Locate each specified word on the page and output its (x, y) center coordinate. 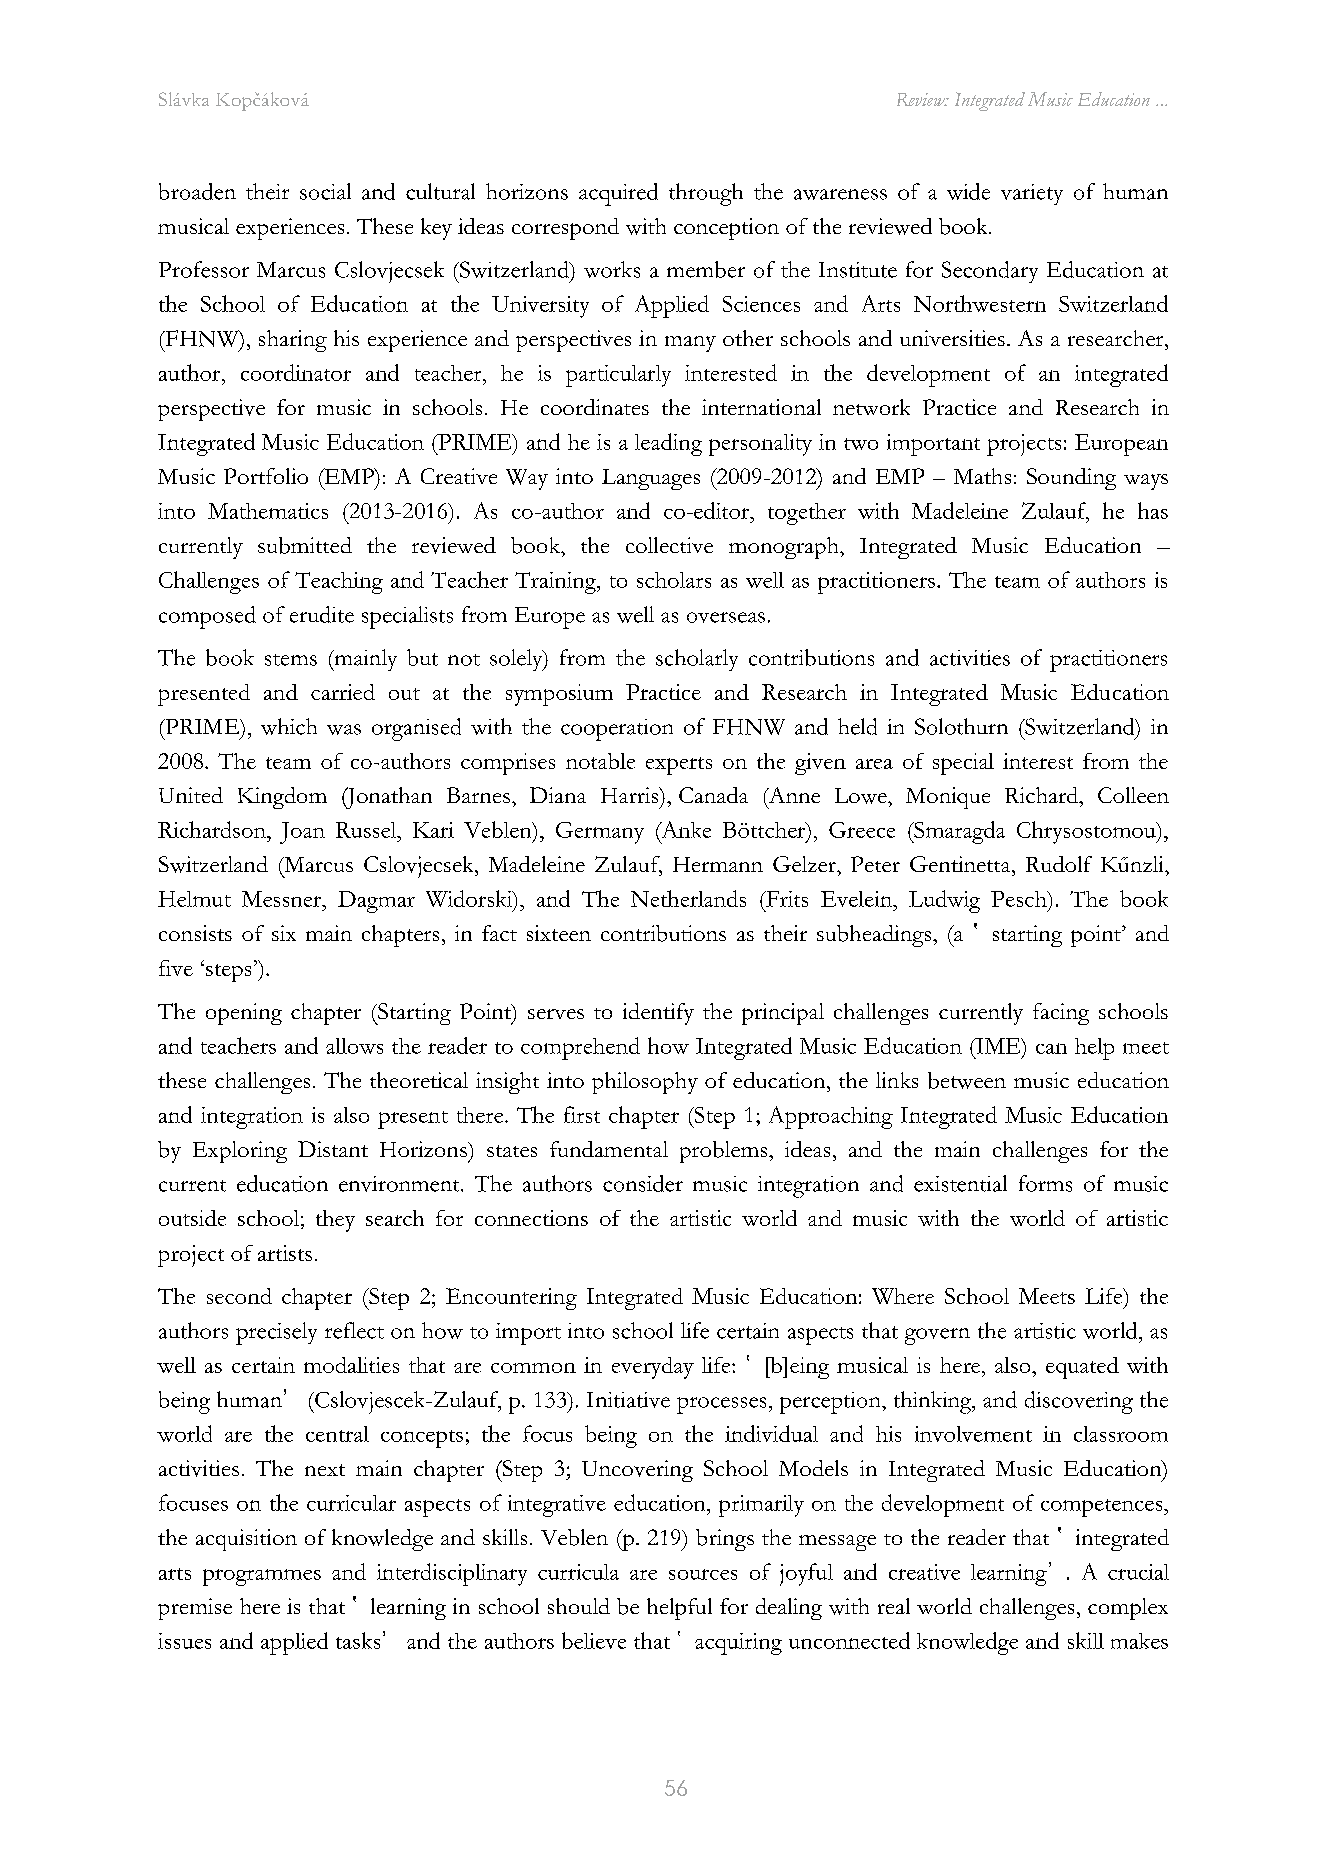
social (325, 191)
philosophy (645, 1083)
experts (679, 766)
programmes (262, 1577)
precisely (276, 1333)
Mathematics (268, 511)
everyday (653, 1368)
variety (1032, 194)
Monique (948, 798)
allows (354, 1046)
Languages (651, 479)
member (706, 269)
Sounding (1071, 479)
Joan (302, 833)
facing (1061, 1014)
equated (1082, 1368)
